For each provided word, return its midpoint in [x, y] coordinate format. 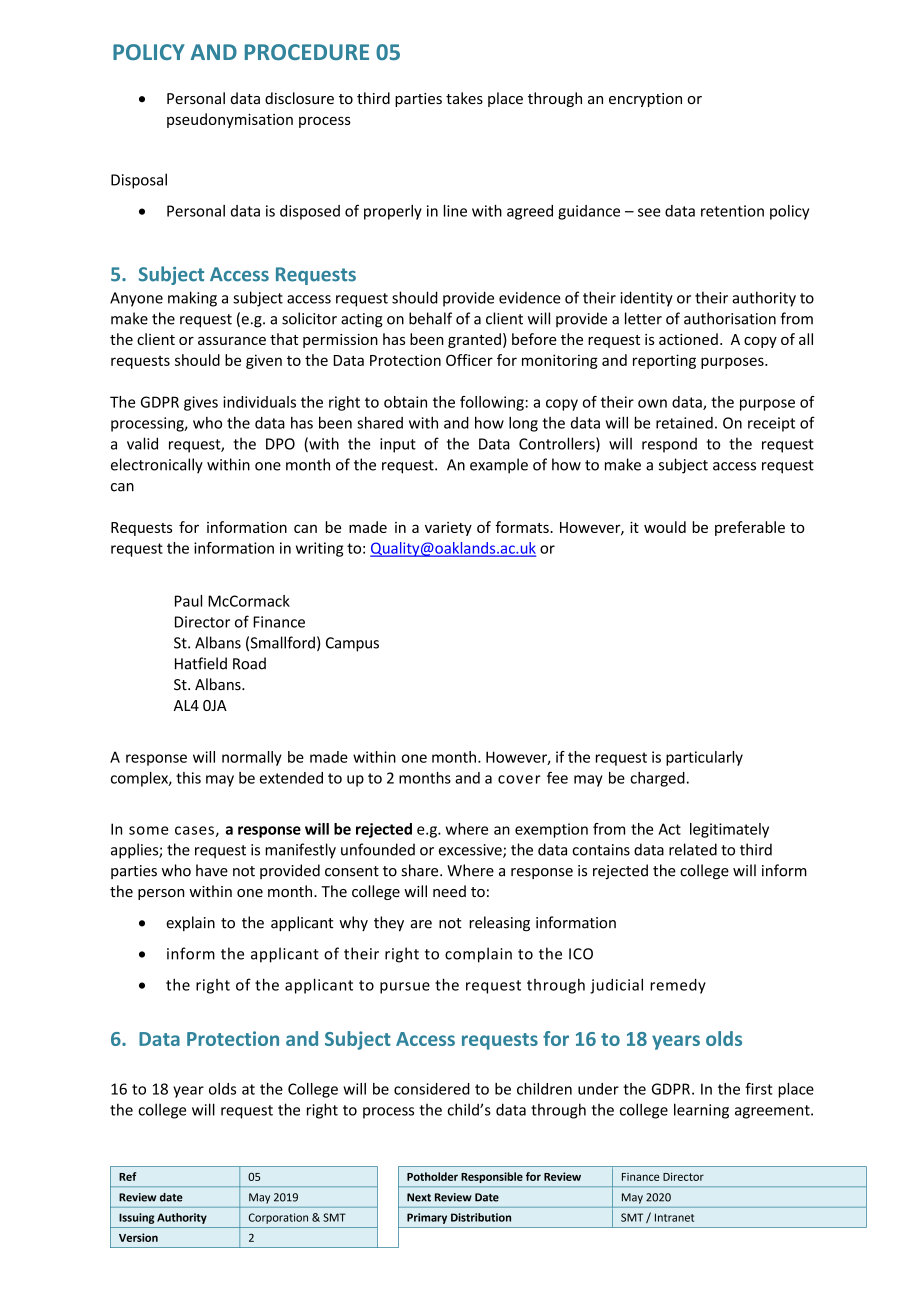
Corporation [278, 1218]
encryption [645, 100]
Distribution [481, 1217]
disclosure [299, 98]
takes [464, 98]
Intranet [674, 1217]
